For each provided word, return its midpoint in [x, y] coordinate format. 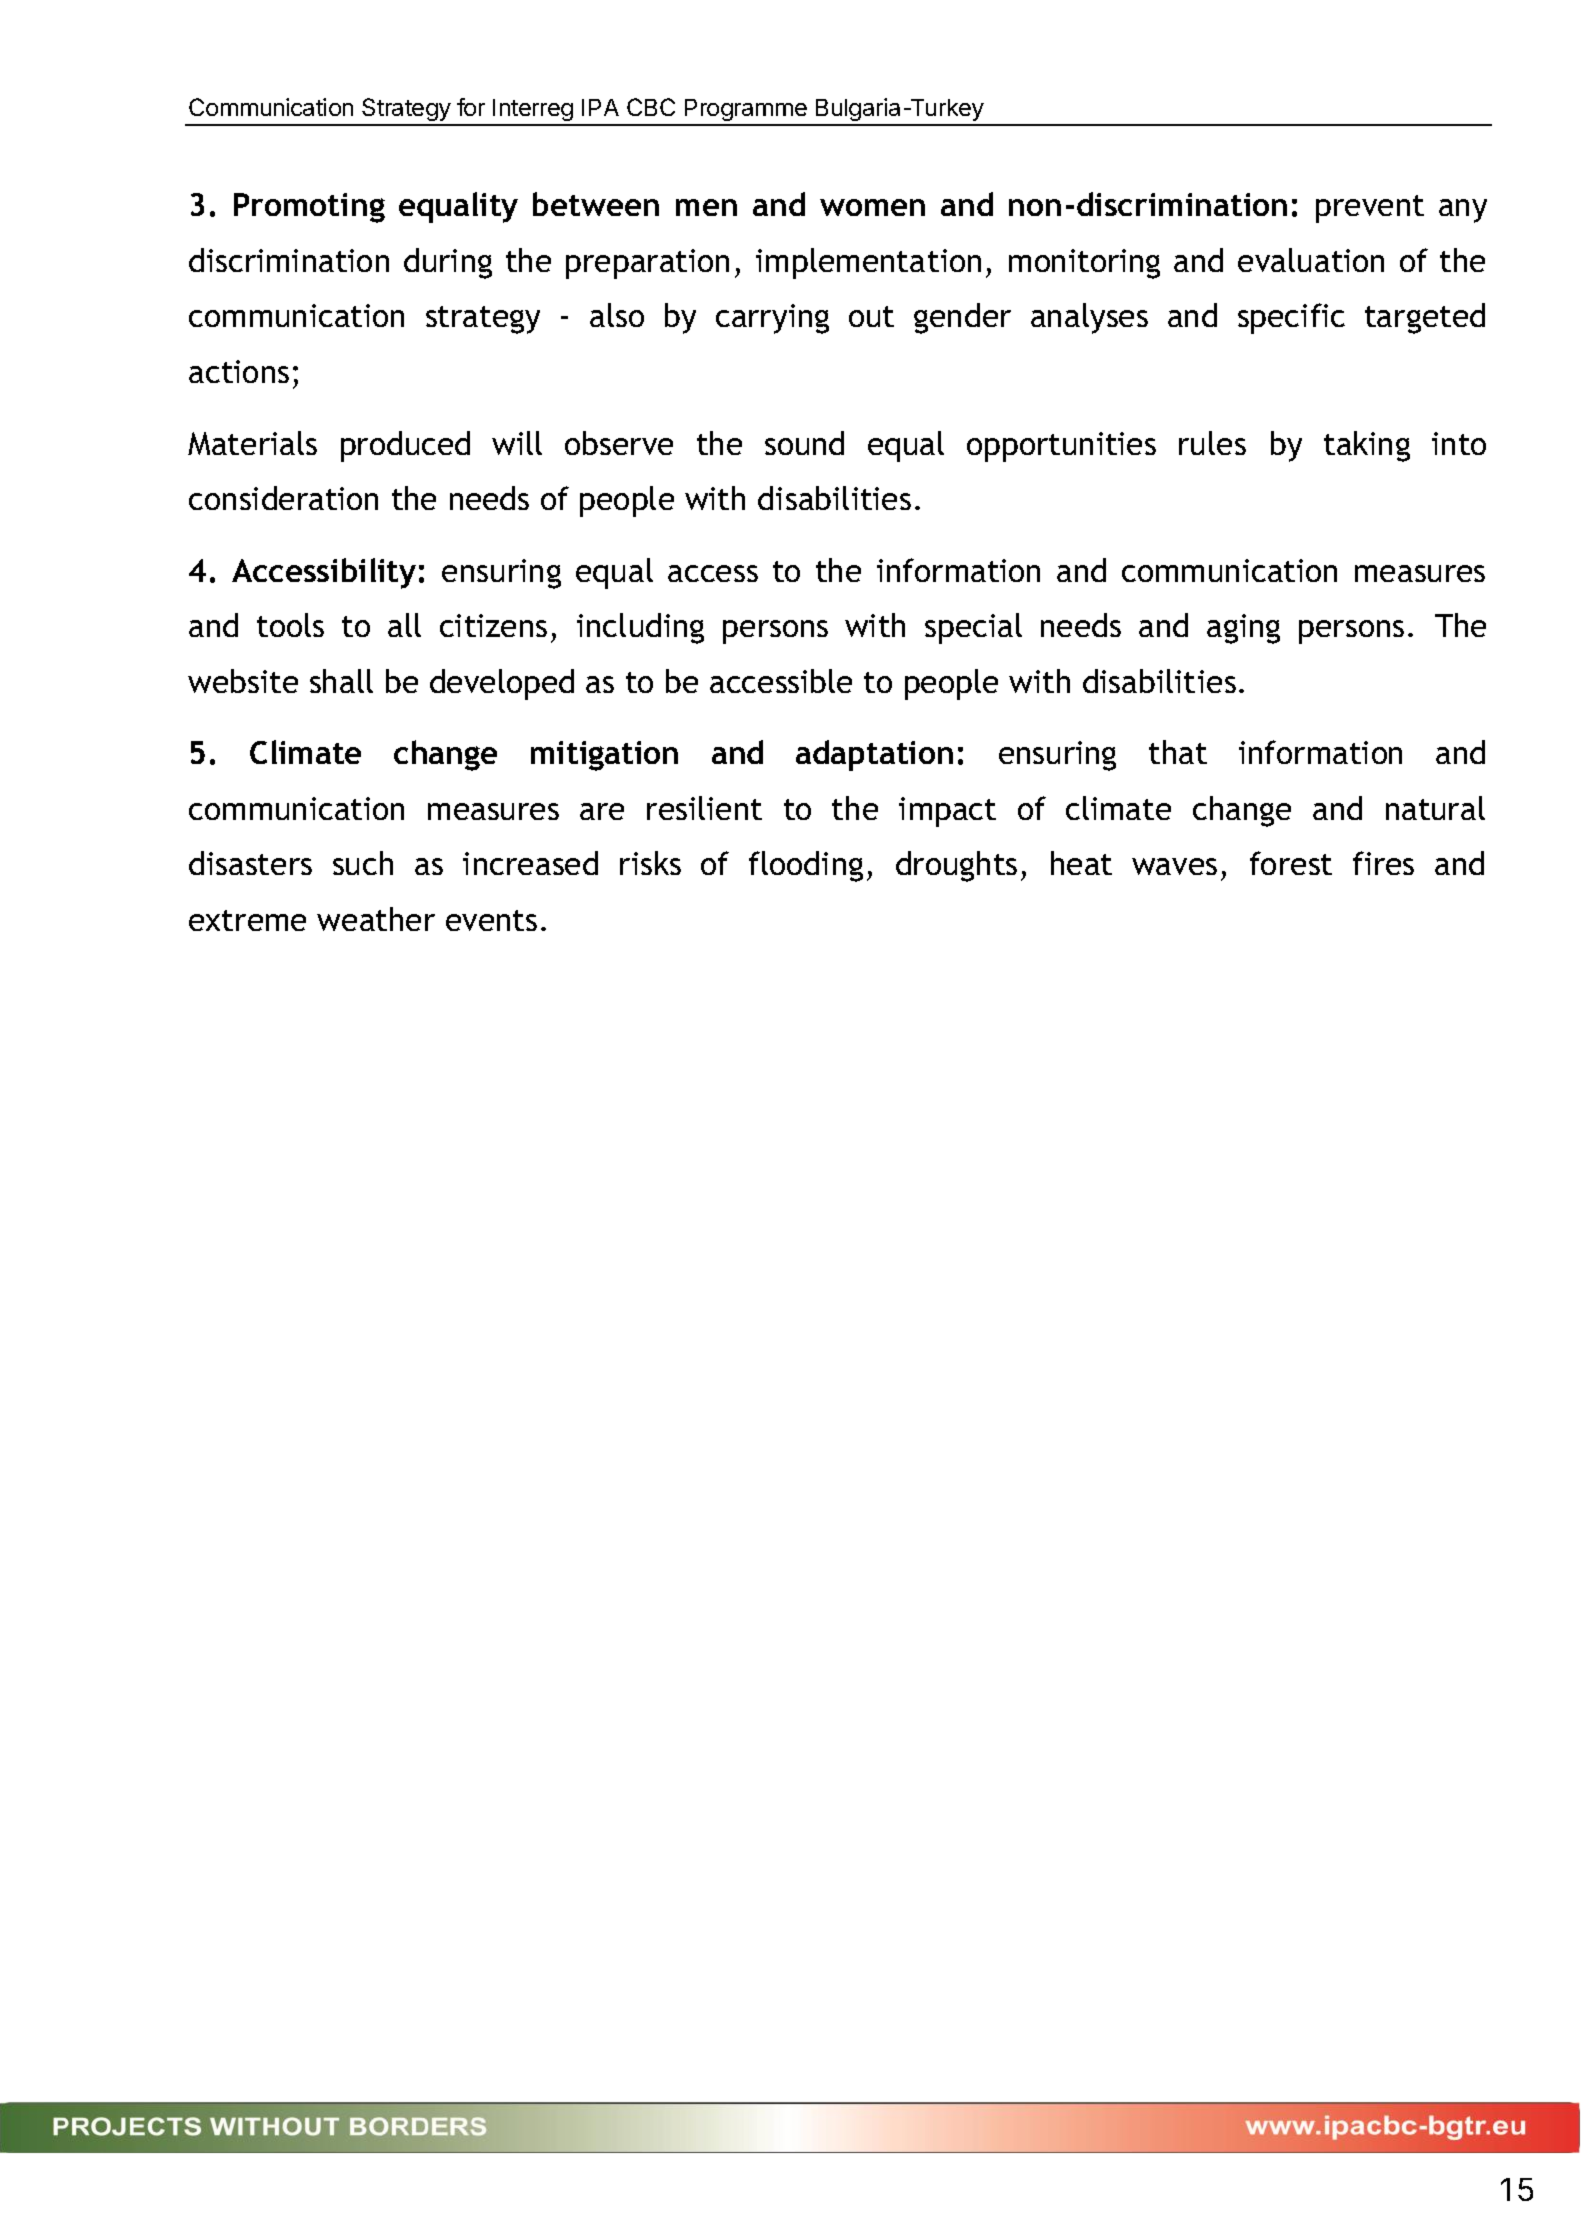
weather [376, 919]
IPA [600, 107]
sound [804, 443]
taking [1367, 446]
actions [239, 371]
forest [1291, 863]
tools [290, 625]
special [973, 628]
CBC [651, 107]
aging [1243, 629]
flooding [806, 866]
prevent [1370, 209]
